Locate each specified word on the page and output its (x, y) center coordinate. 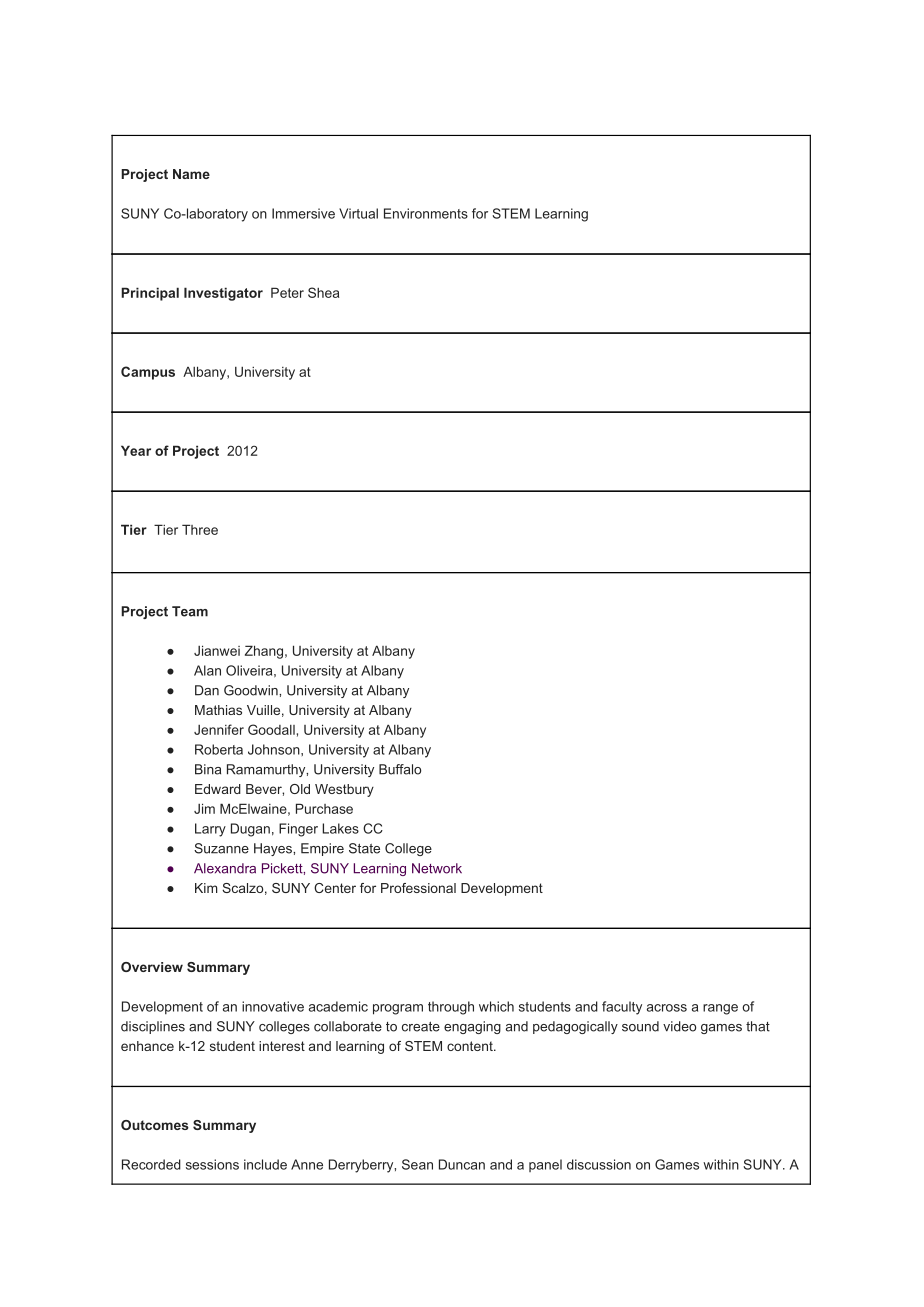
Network (437, 868)
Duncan (462, 1164)
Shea (323, 292)
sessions (212, 1164)
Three (200, 529)
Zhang (264, 652)
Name (191, 174)
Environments (426, 213)
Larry (210, 830)
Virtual (358, 213)
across (667, 1008)
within (721, 1164)
